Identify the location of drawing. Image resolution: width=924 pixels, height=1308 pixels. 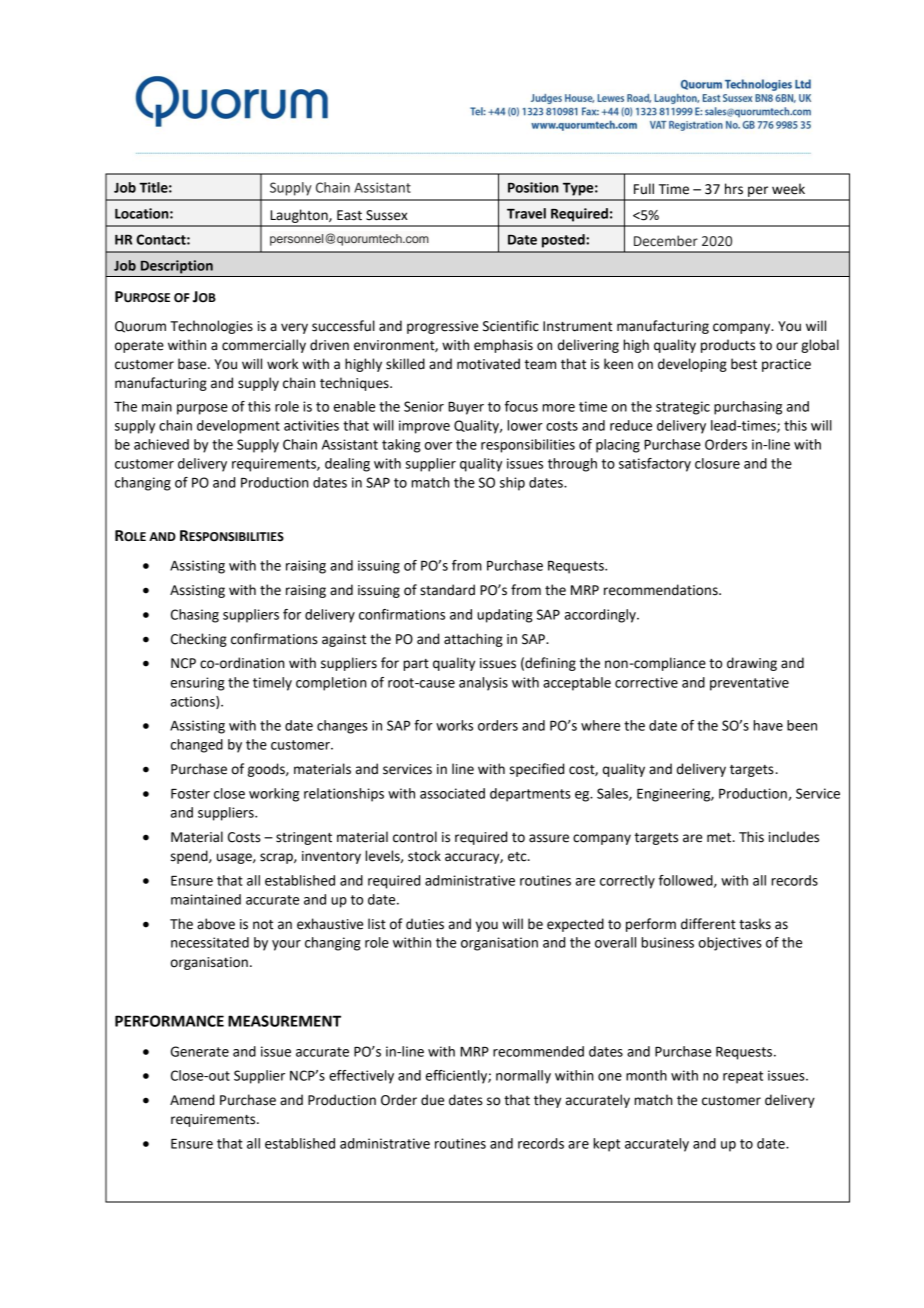
(752, 664).
